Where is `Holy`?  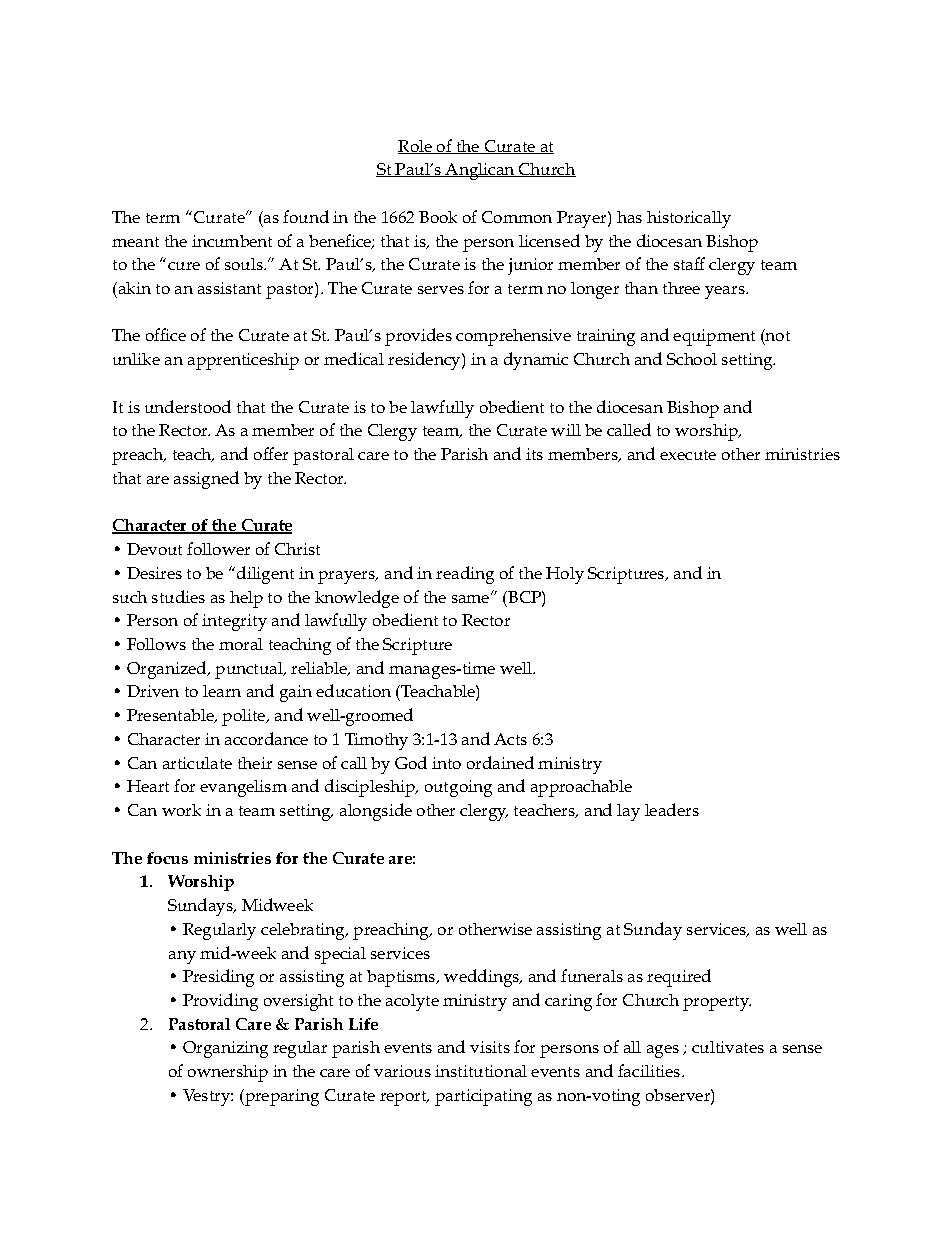 Holy is located at coordinates (565, 575).
